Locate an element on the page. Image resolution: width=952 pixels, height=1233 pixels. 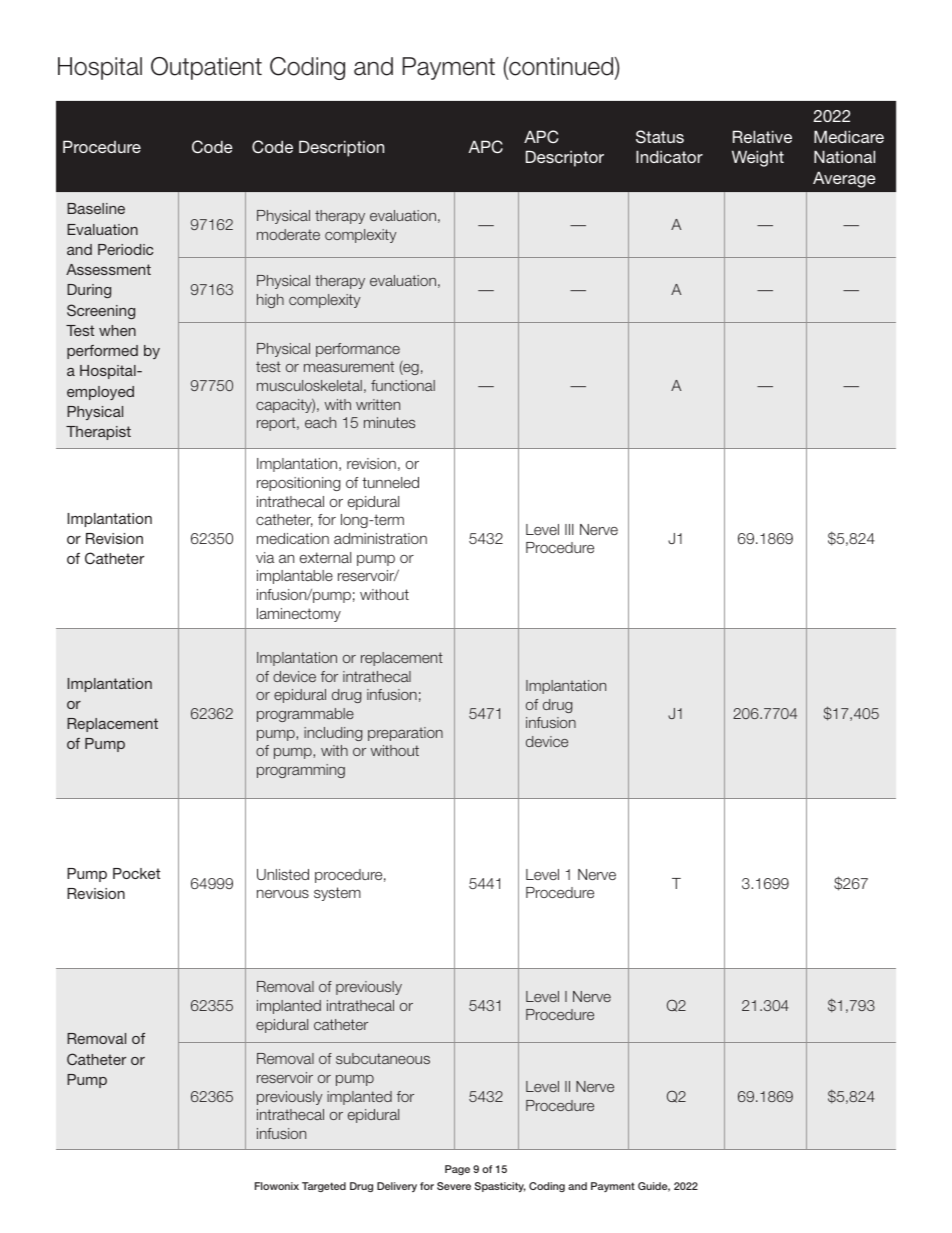
laminectomy is located at coordinates (299, 615).
